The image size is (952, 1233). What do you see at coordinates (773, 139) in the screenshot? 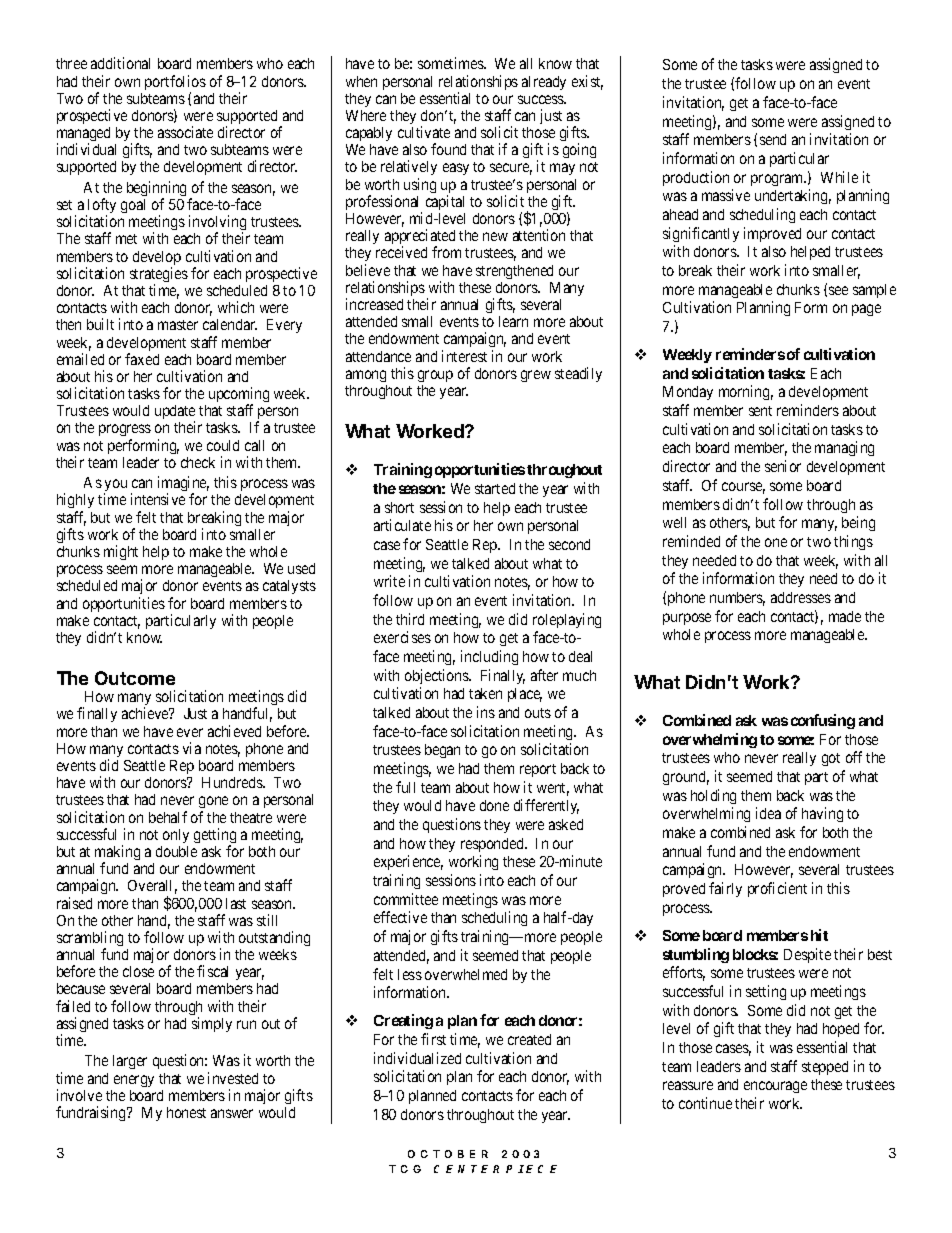
I see `send` at bounding box center [773, 139].
